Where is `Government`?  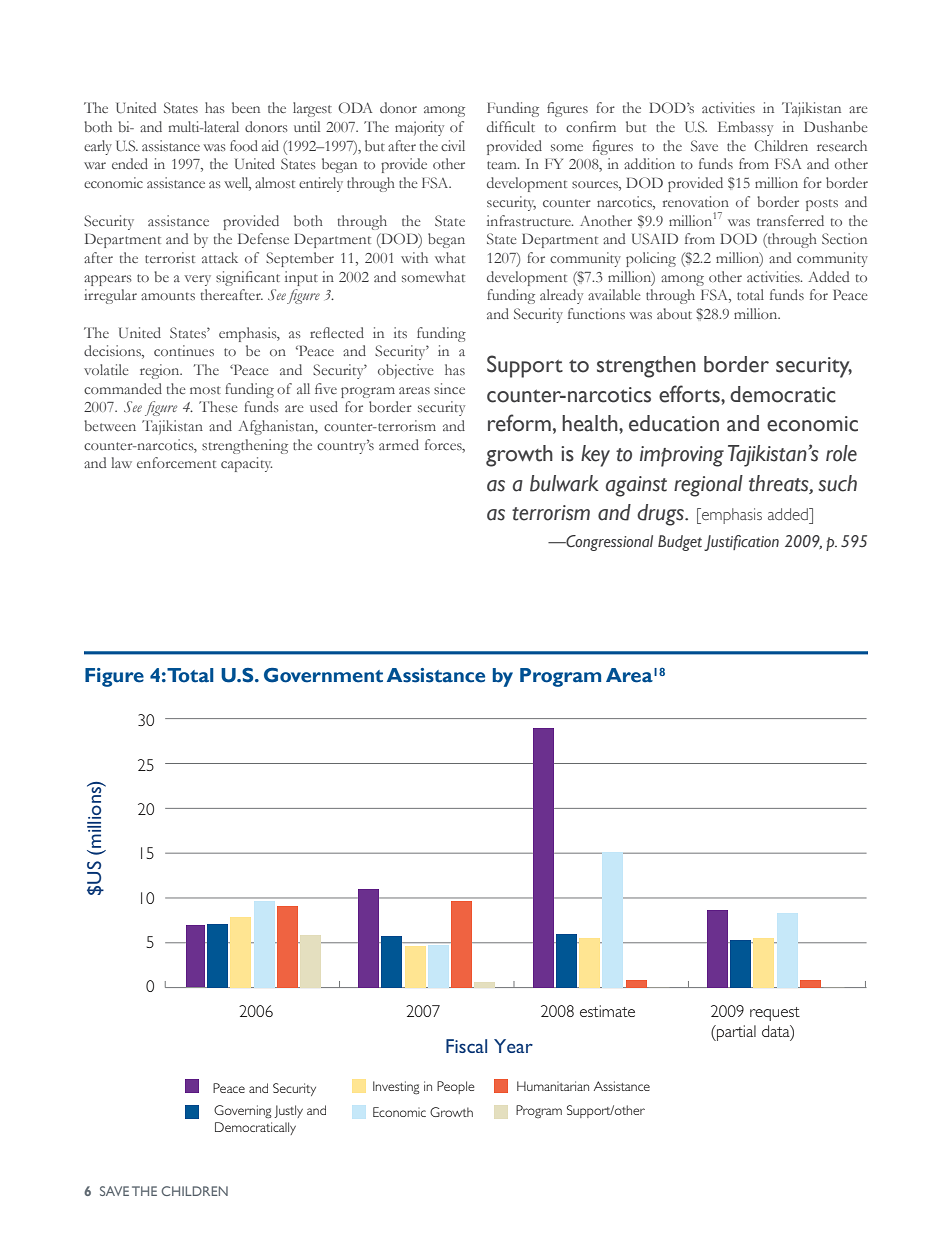 Government is located at coordinates (323, 675).
